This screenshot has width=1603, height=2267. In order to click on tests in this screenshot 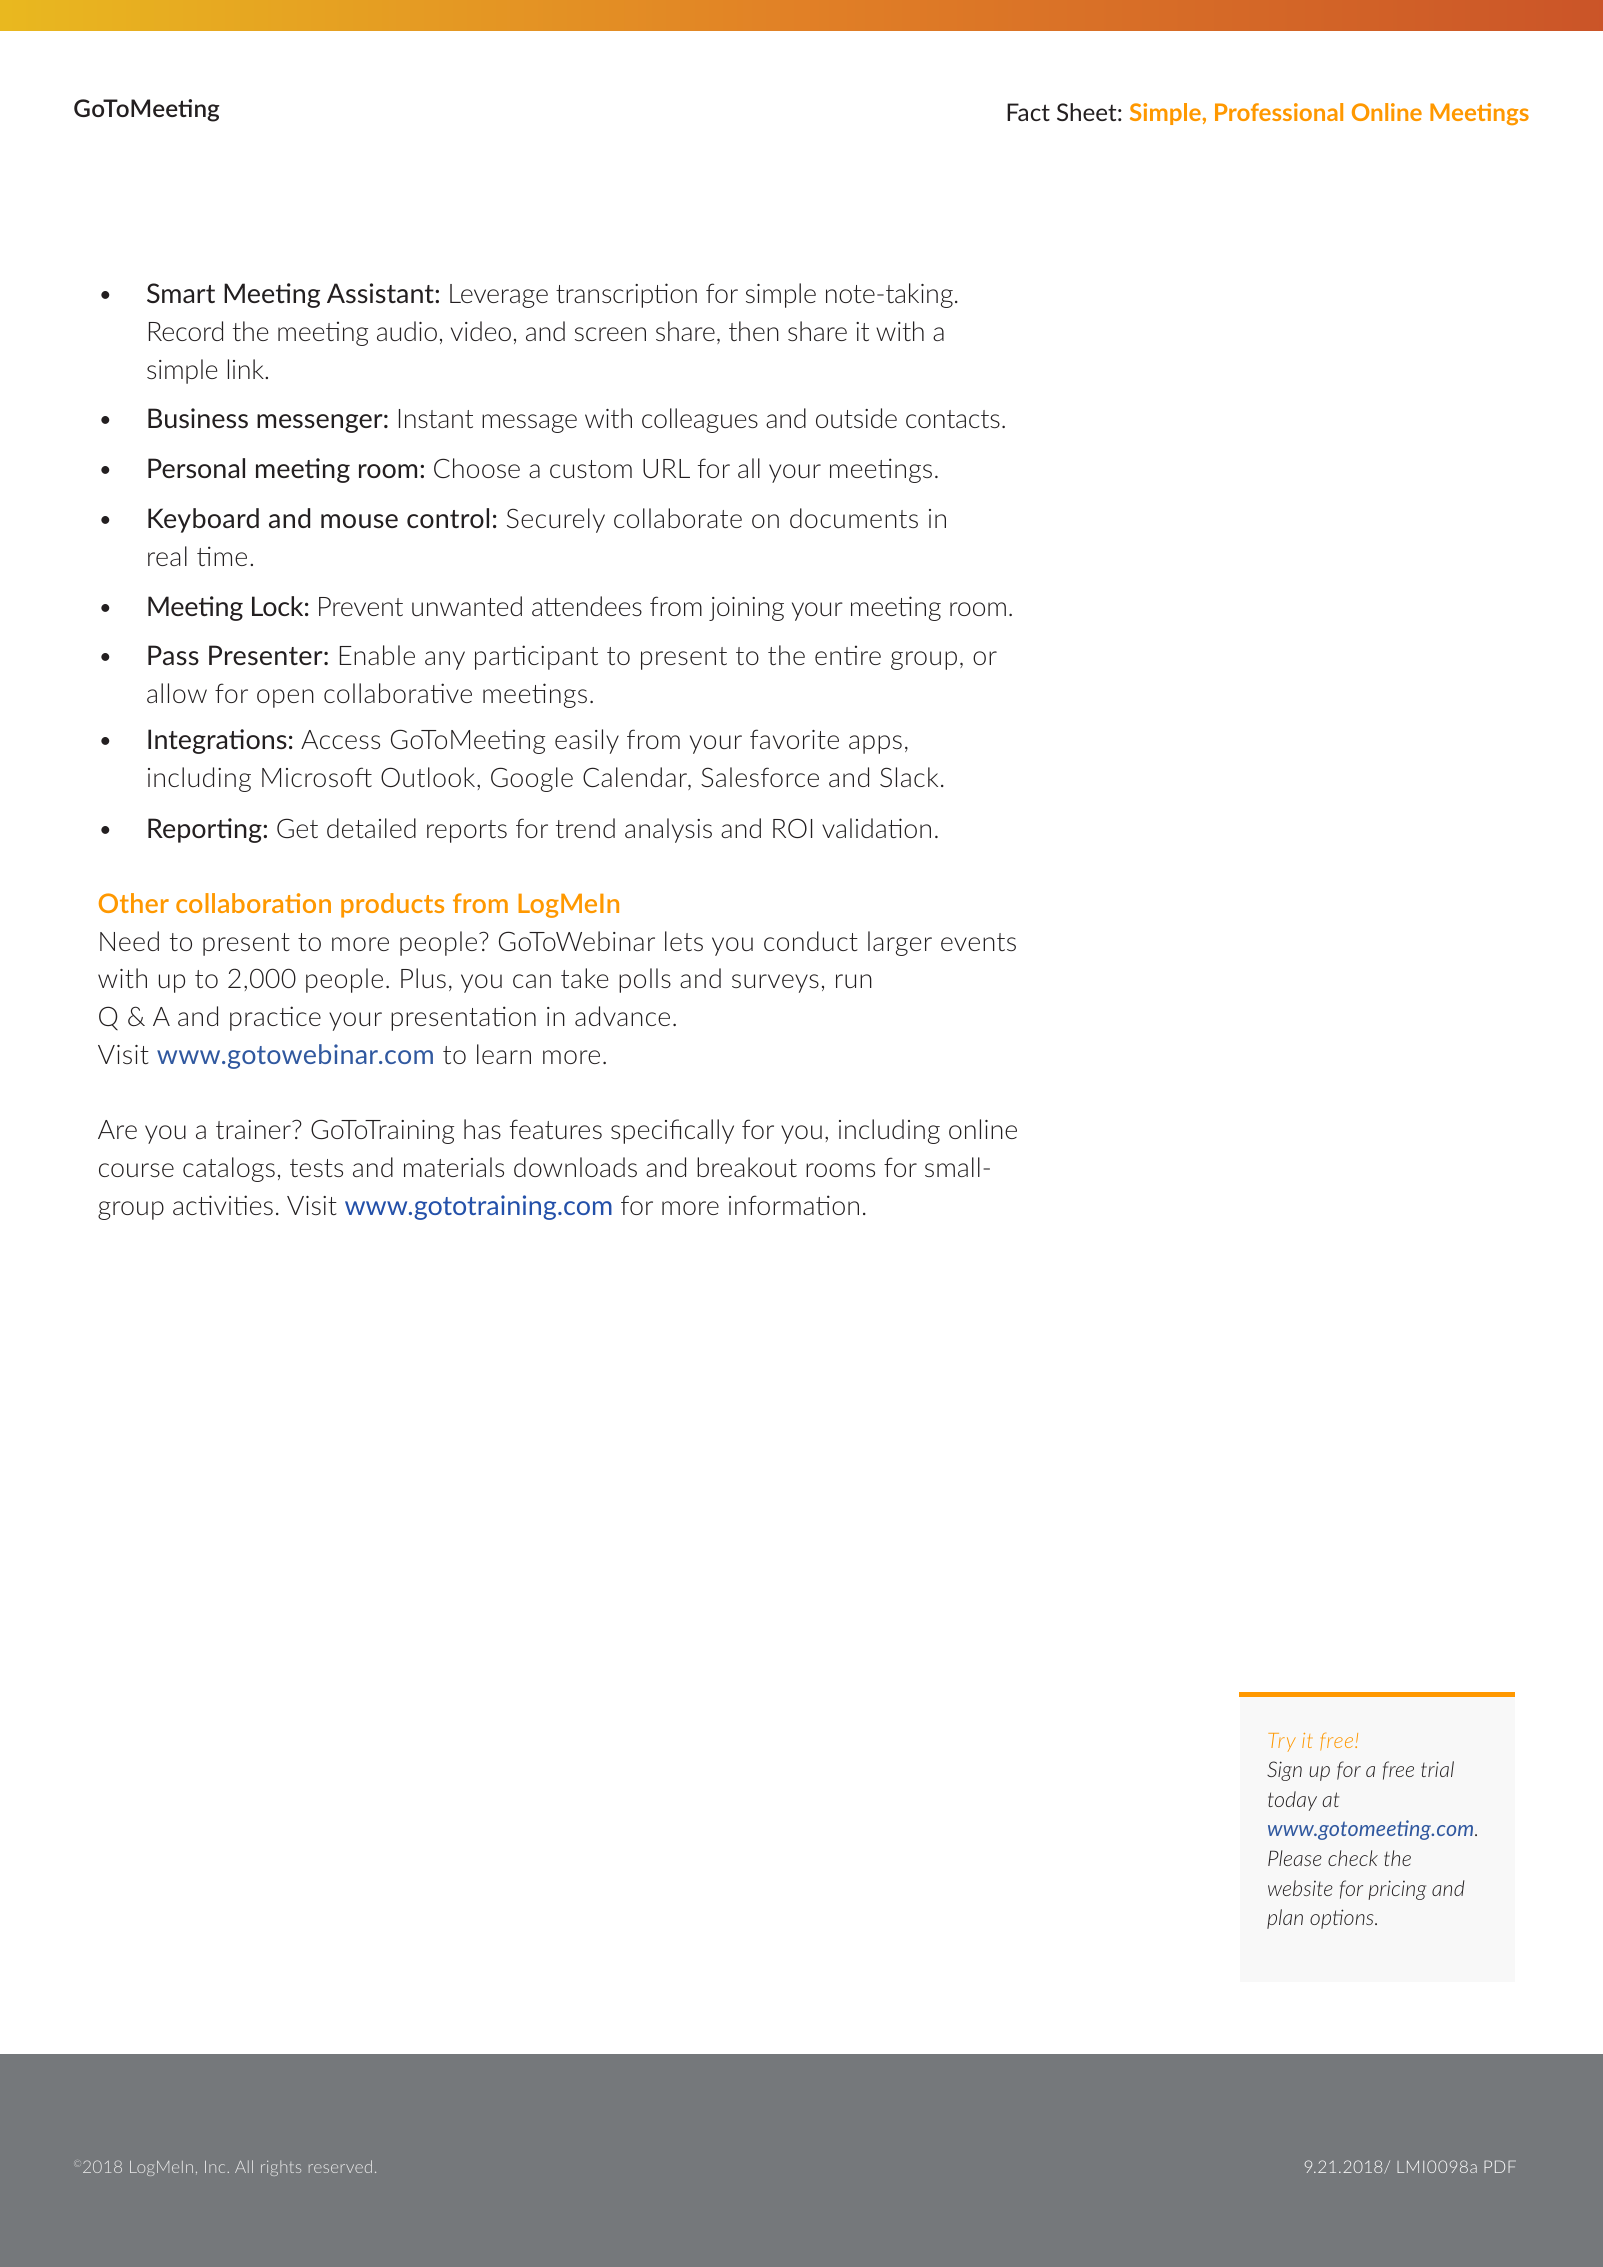, I will do `click(316, 1168)`.
